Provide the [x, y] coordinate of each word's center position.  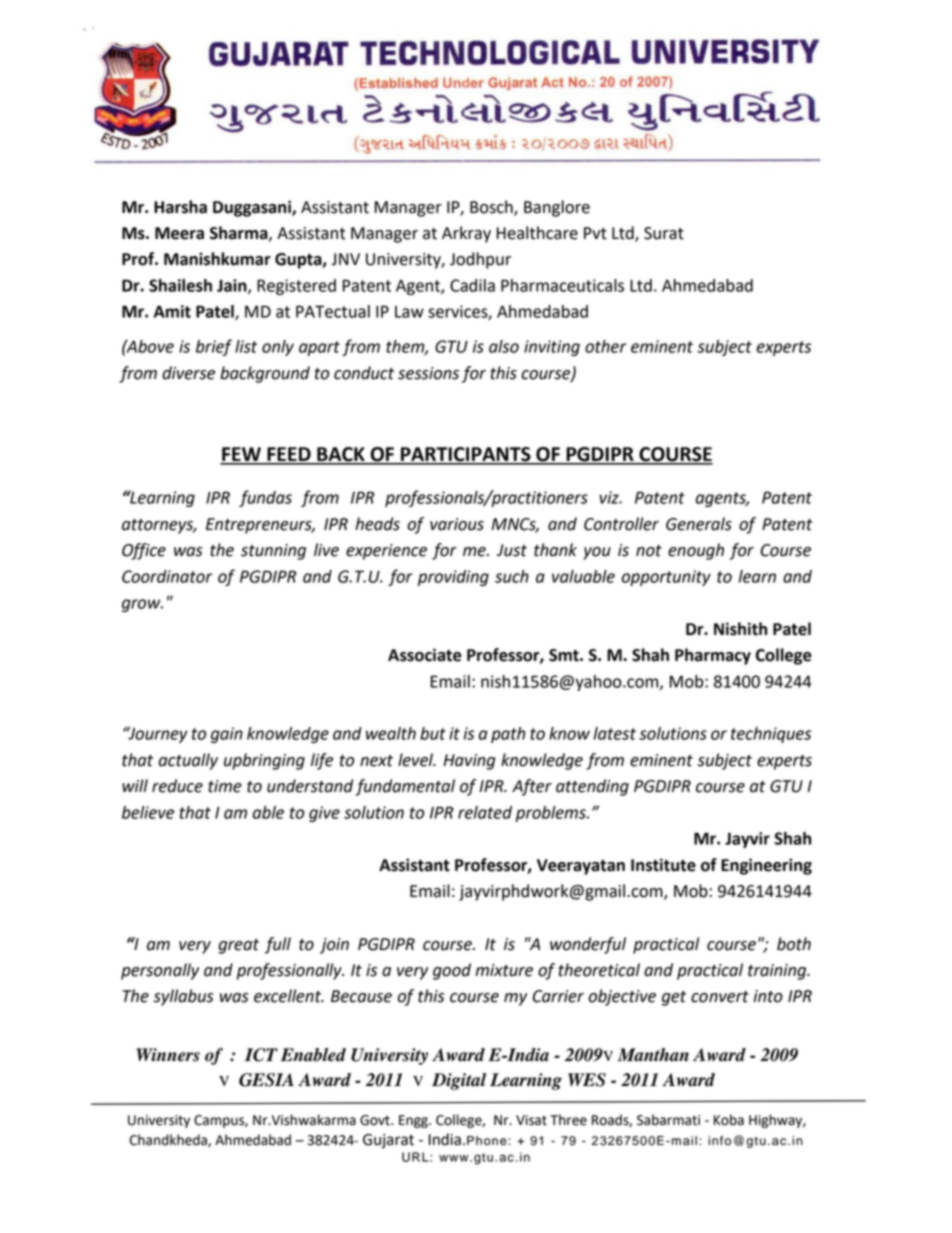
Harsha [180, 207]
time [225, 786]
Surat [664, 233]
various [457, 524]
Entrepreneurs [260, 526]
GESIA [266, 1080]
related [485, 812]
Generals [699, 524]
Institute [663, 865]
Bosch [492, 207]
